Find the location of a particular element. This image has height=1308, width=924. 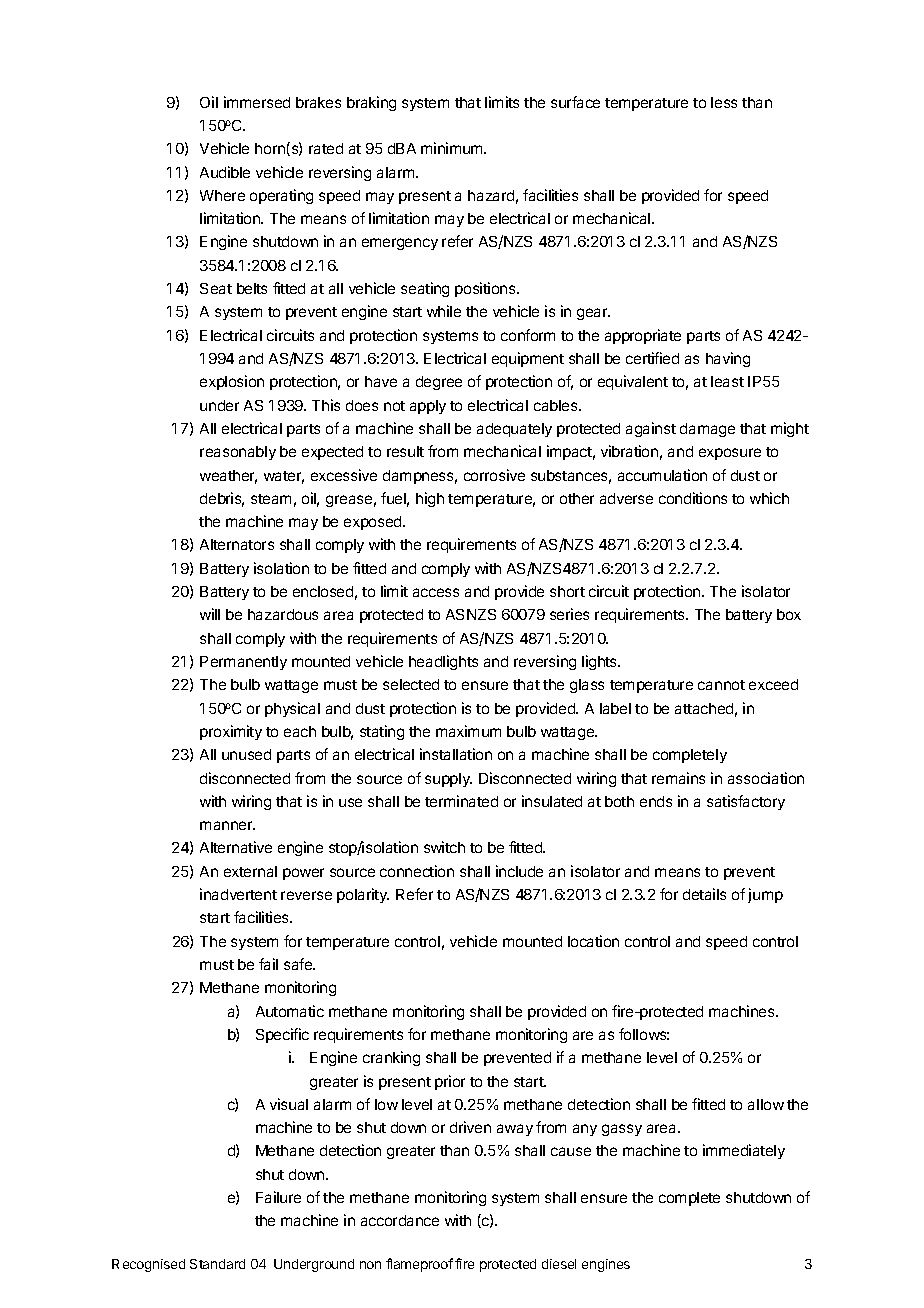

Standard is located at coordinates (217, 1264).
